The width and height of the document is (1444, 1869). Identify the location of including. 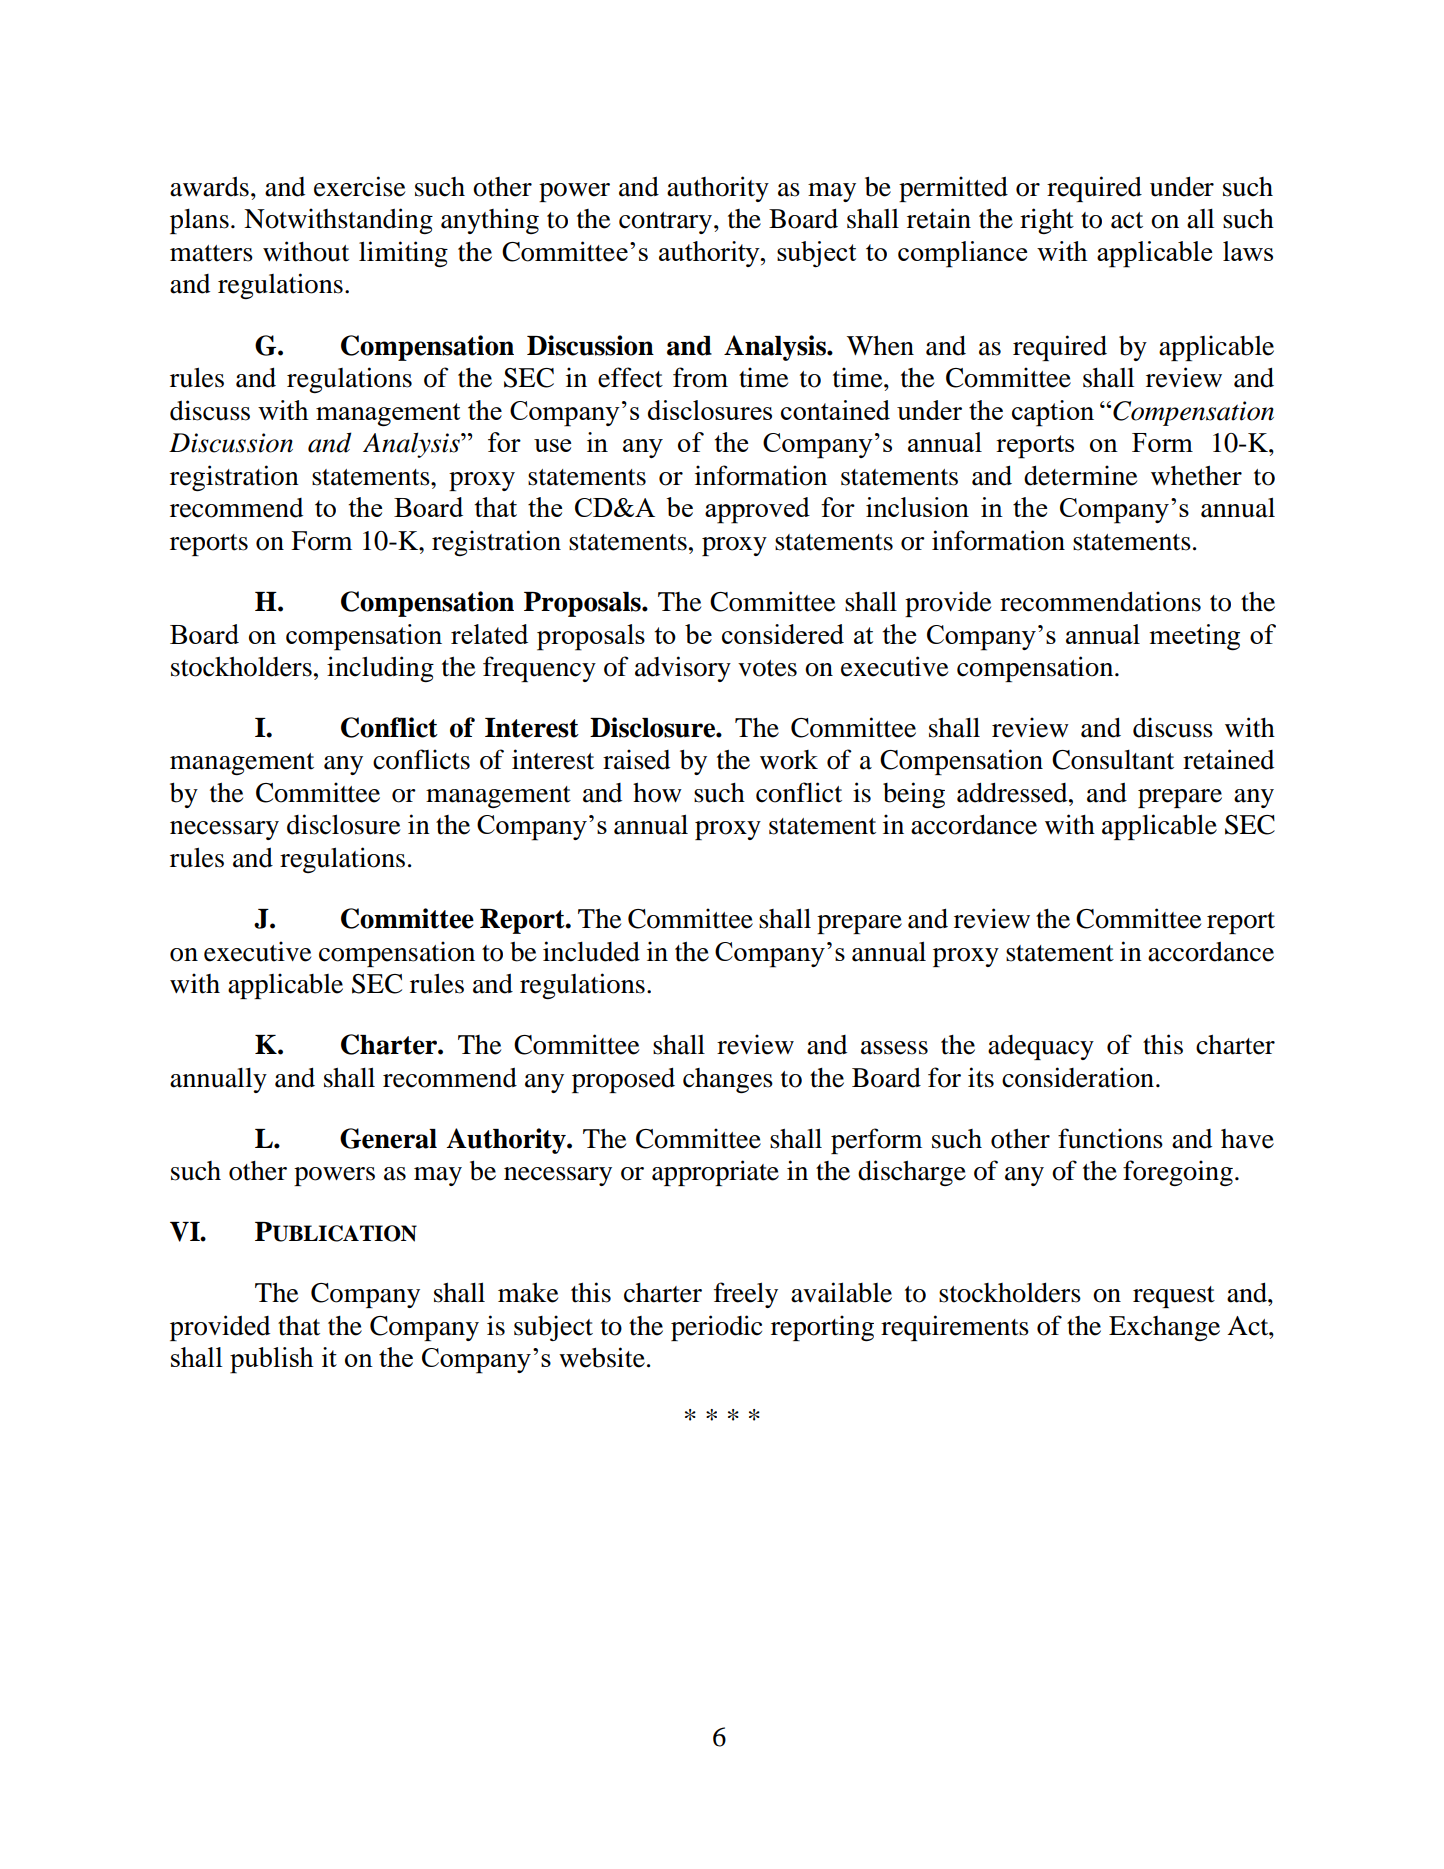
(380, 669).
